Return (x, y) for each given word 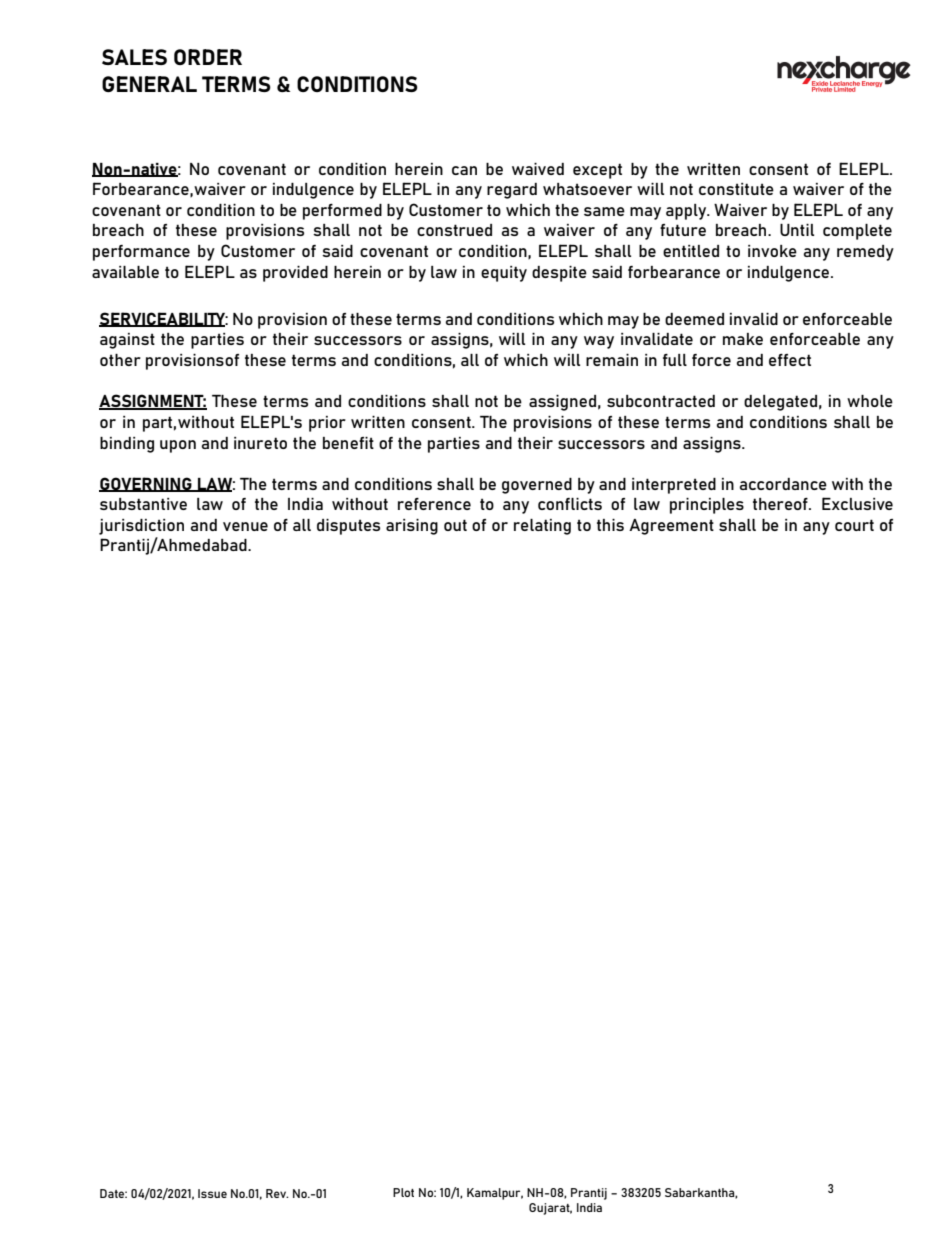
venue (245, 526)
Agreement (671, 527)
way (599, 342)
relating (542, 527)
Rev (277, 1193)
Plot (403, 1192)
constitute (736, 189)
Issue (212, 1193)
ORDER (208, 57)
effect (790, 360)
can (464, 170)
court (854, 525)
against (127, 341)
